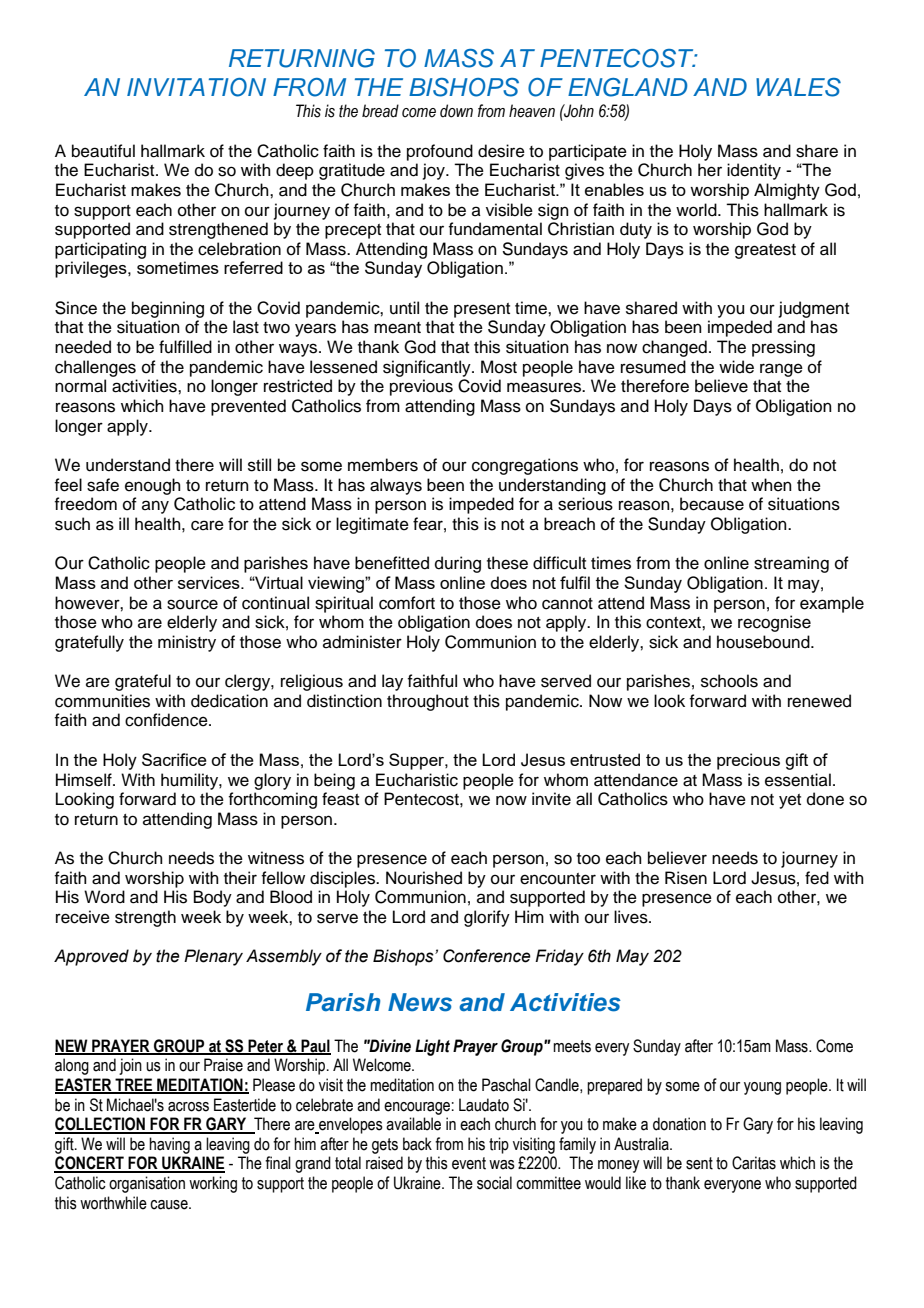 This screenshot has height=1308, width=924. Describe the element at coordinates (456, 111) in the screenshot. I see `down` at that location.
